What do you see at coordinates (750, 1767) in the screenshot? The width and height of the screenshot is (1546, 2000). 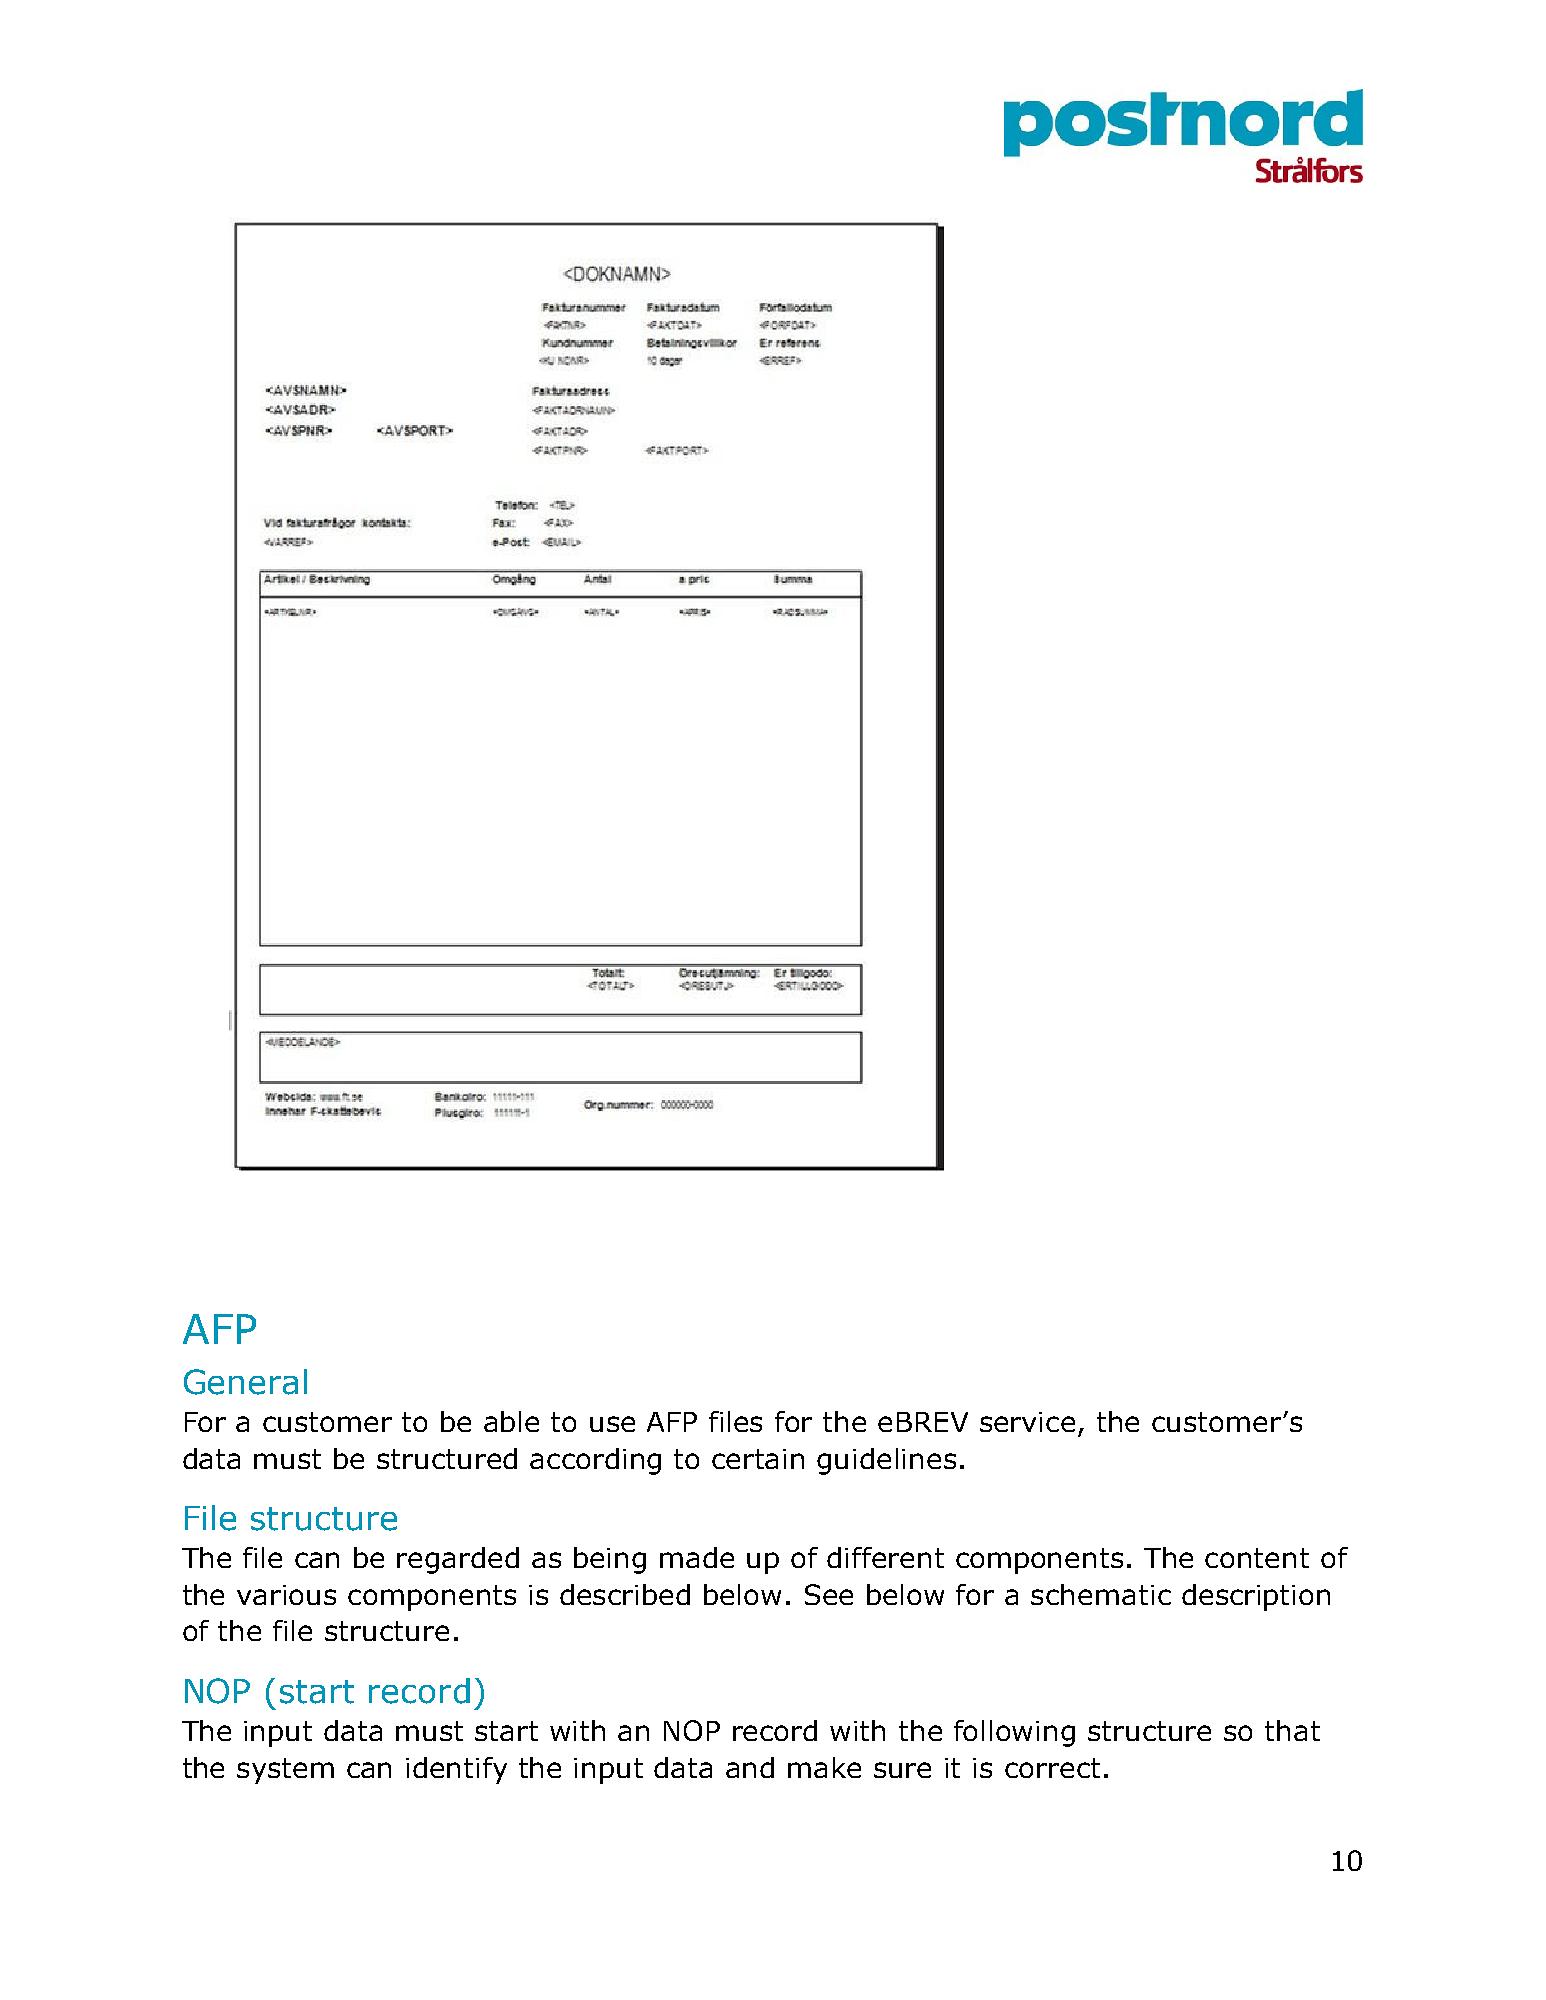 I see `and` at bounding box center [750, 1767].
